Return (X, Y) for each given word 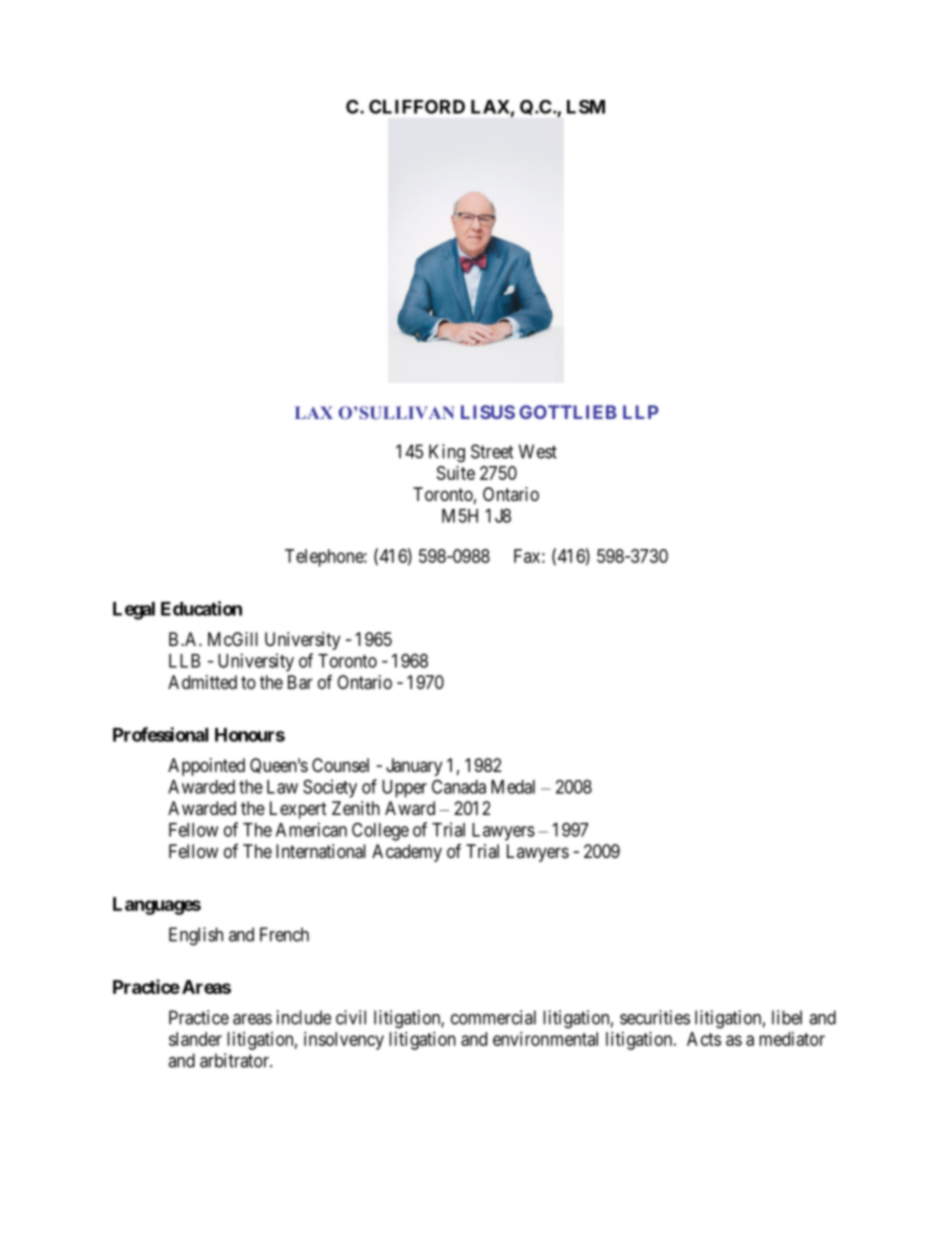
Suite (456, 473)
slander (195, 1039)
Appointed (206, 767)
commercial (493, 1017)
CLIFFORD (417, 106)
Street (492, 451)
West (538, 451)
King (447, 453)
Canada (459, 786)
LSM (586, 107)
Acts (704, 1039)
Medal (513, 787)
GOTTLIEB (568, 412)
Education (201, 608)
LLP (641, 412)
